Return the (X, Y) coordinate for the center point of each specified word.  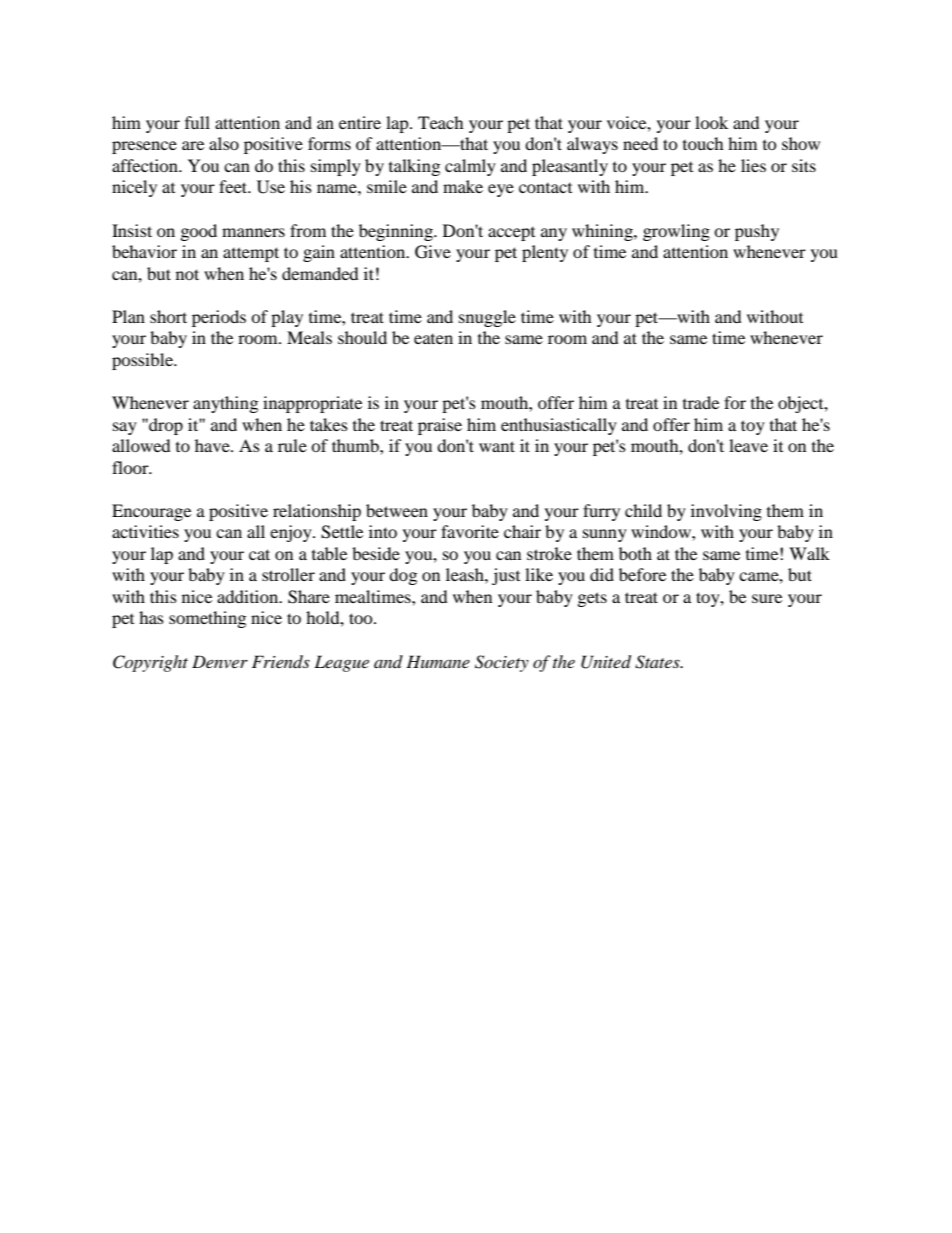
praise (440, 426)
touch (703, 143)
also (224, 143)
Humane (438, 661)
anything (225, 404)
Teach (441, 122)
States (658, 662)
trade (701, 402)
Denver (220, 661)
